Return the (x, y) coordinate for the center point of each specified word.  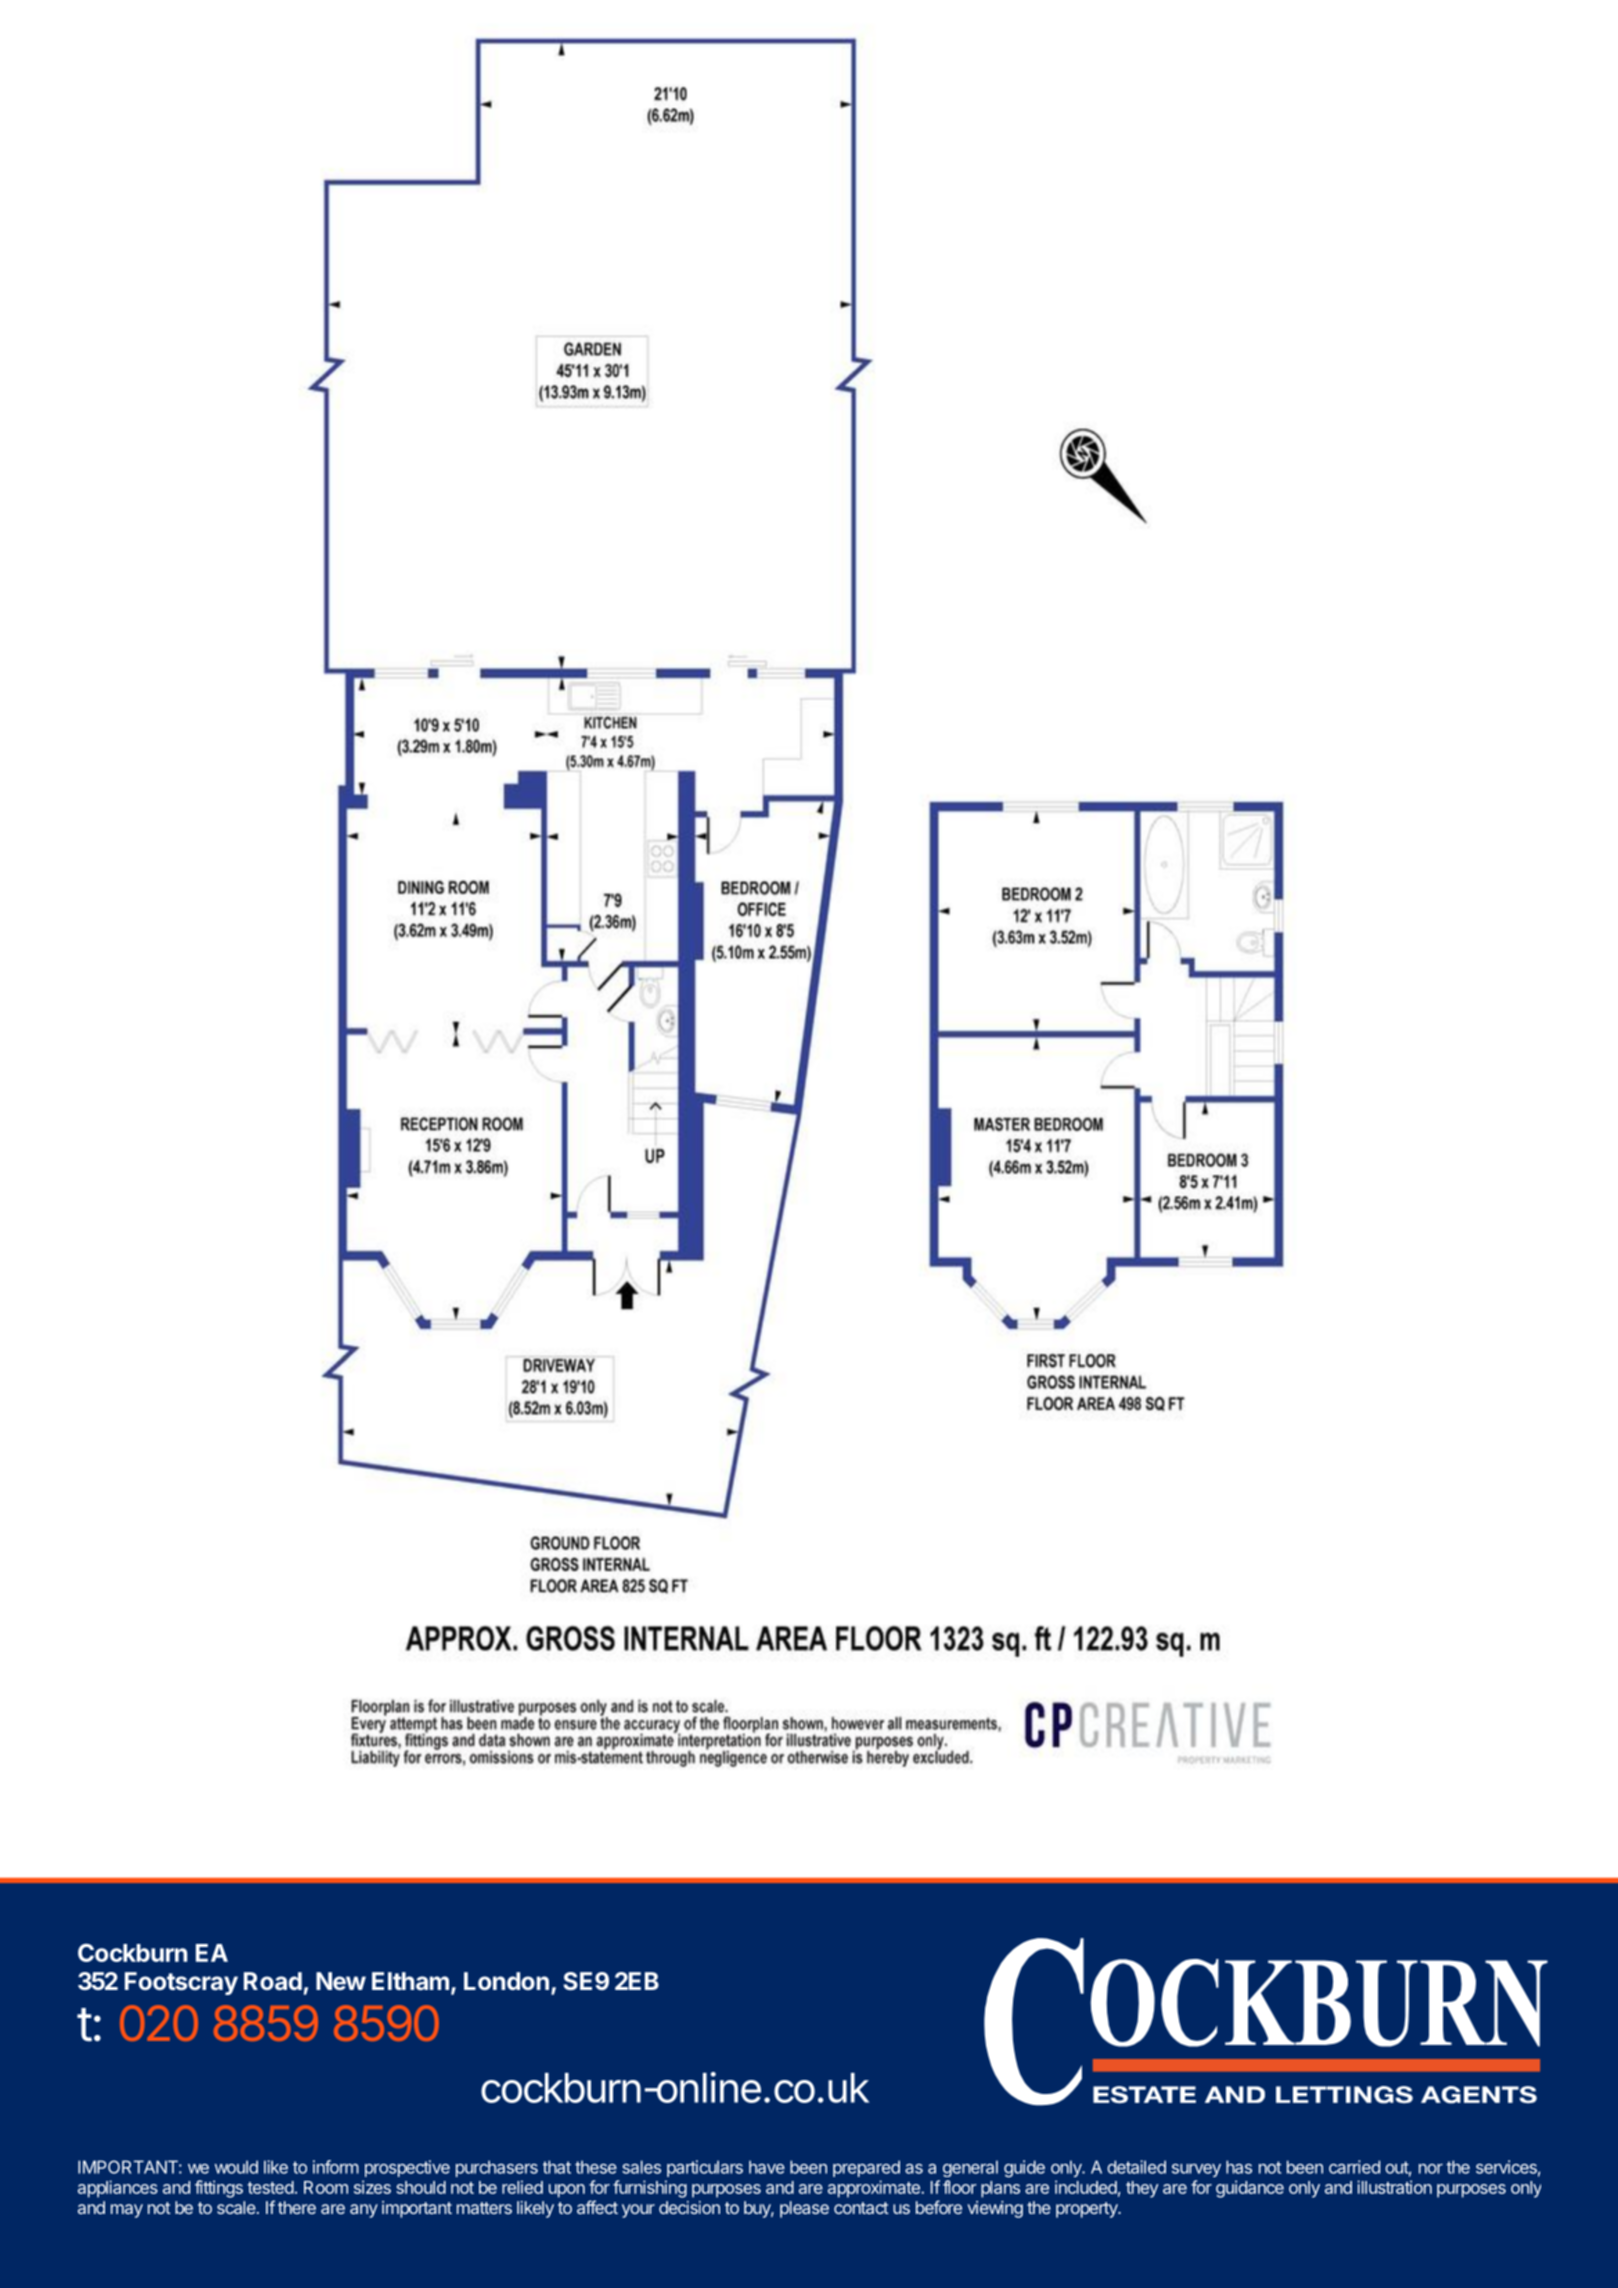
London (506, 1981)
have (767, 2167)
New (341, 1981)
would (236, 2167)
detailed (1136, 2167)
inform (336, 2167)
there (297, 2207)
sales (641, 2167)
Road (273, 1981)
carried (1354, 2167)
